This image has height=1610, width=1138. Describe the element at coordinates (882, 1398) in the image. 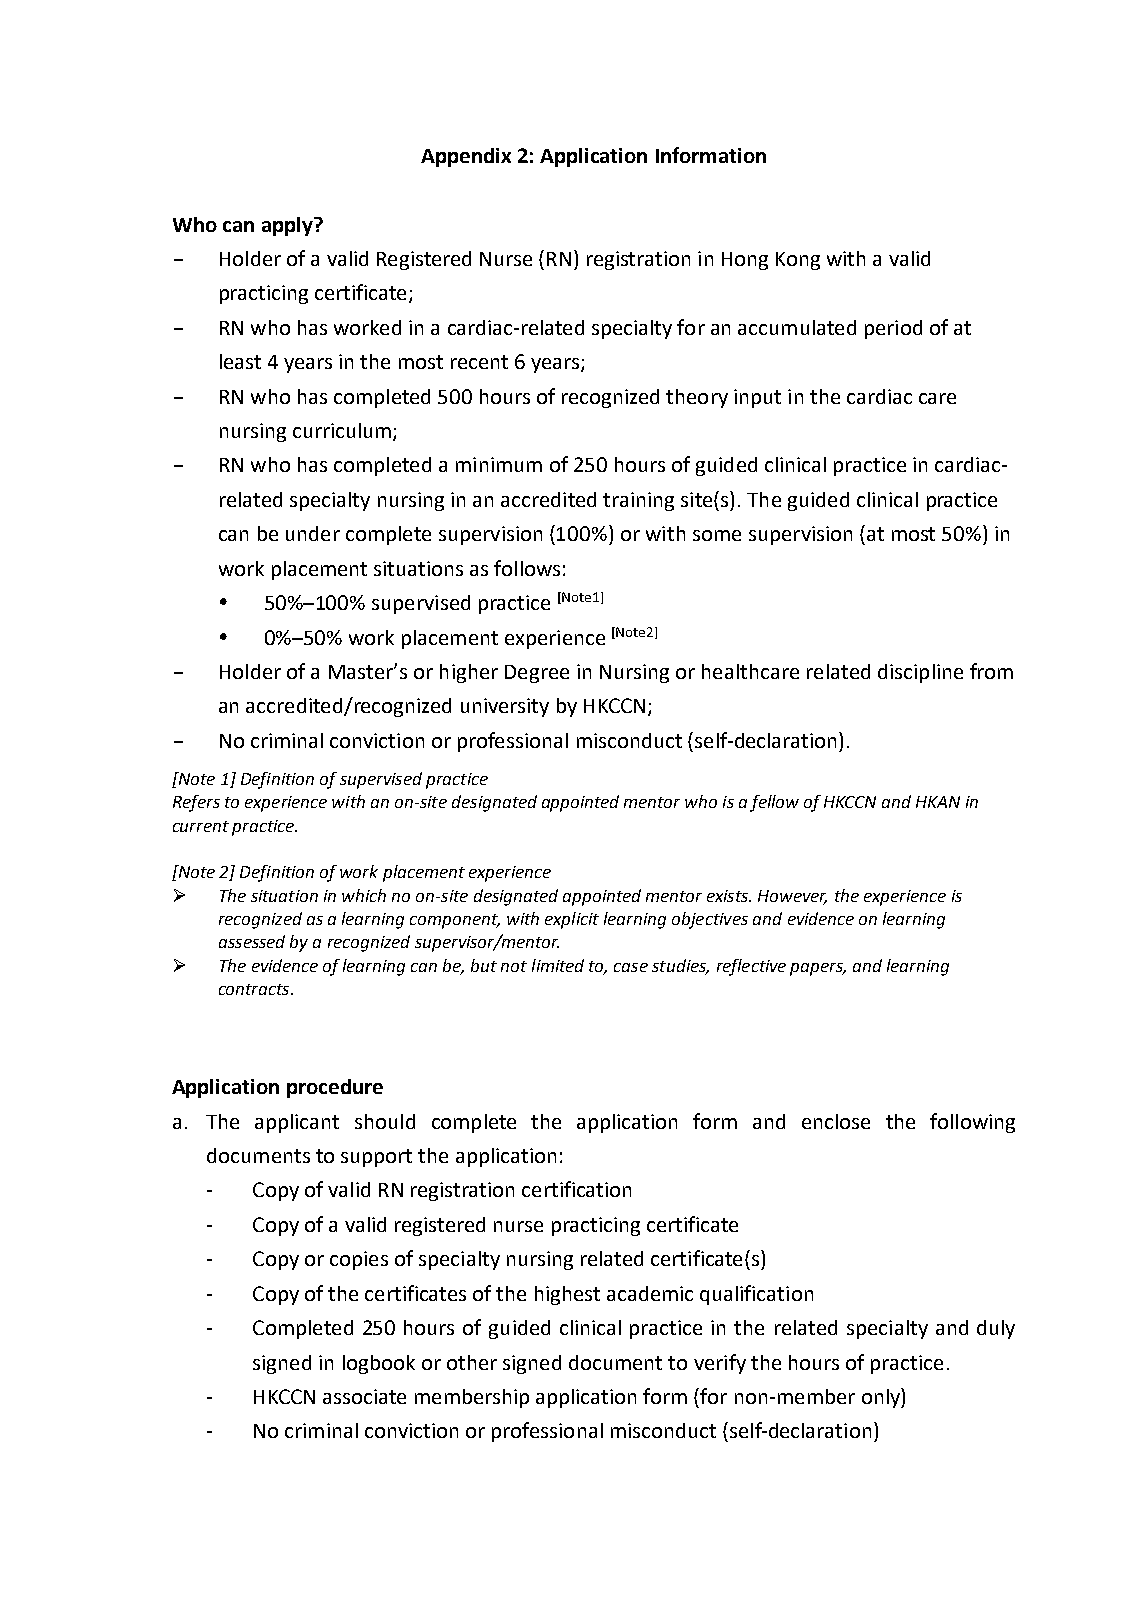

I see `only` at that location.
